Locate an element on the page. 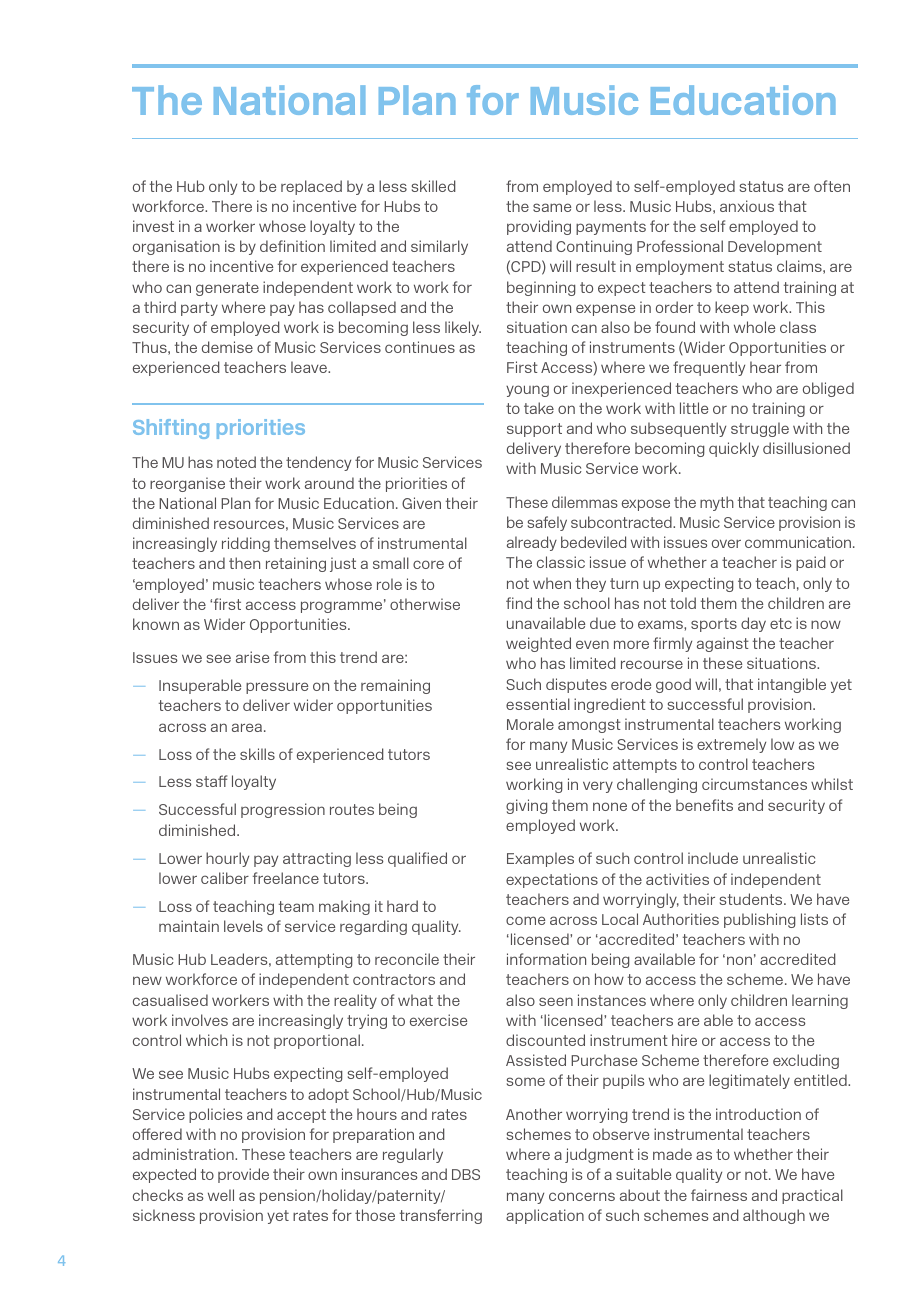 The height and width of the document is (1308, 924). providing is located at coordinates (539, 227).
